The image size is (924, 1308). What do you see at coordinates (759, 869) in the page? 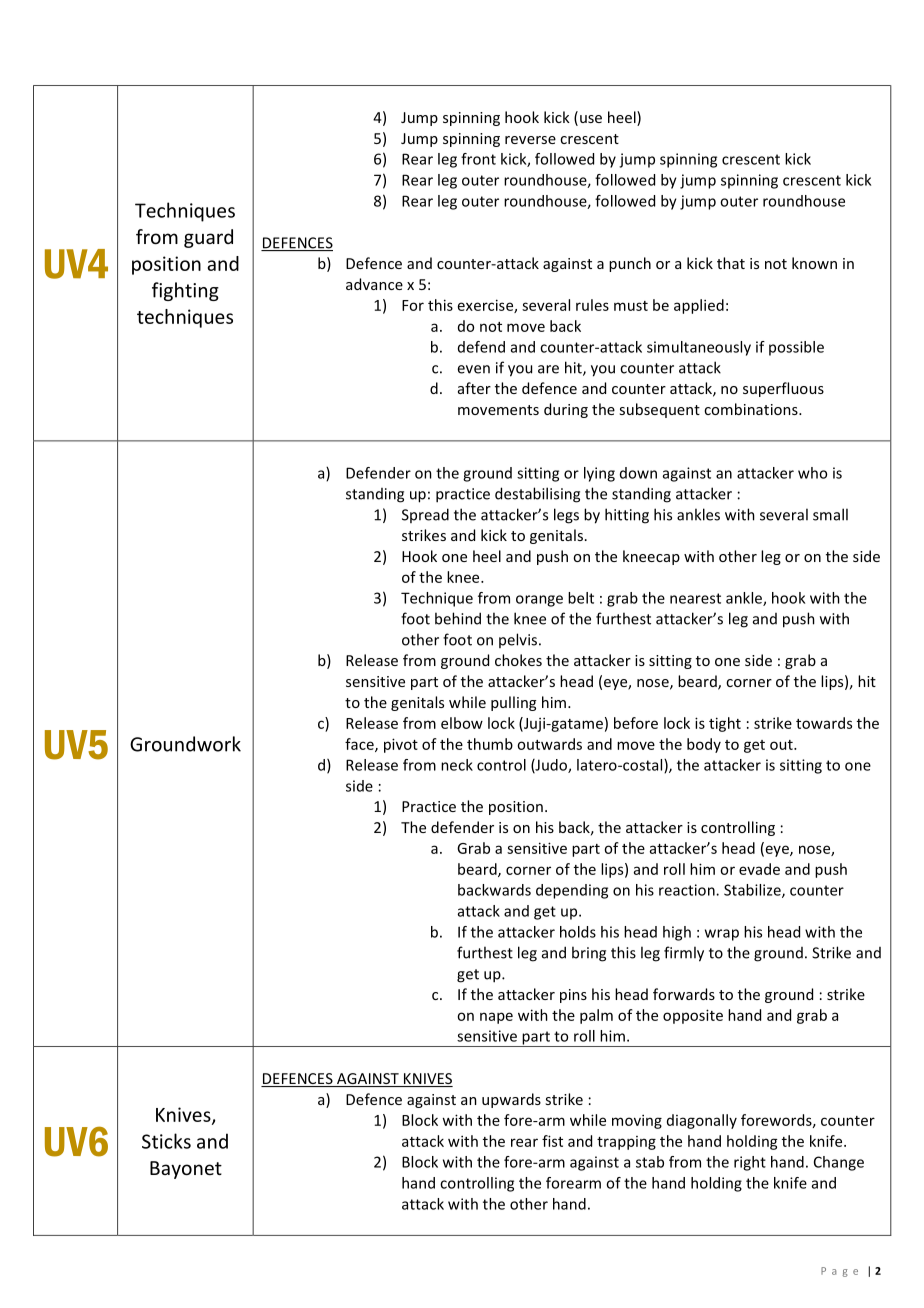
I see `evade` at bounding box center [759, 869].
